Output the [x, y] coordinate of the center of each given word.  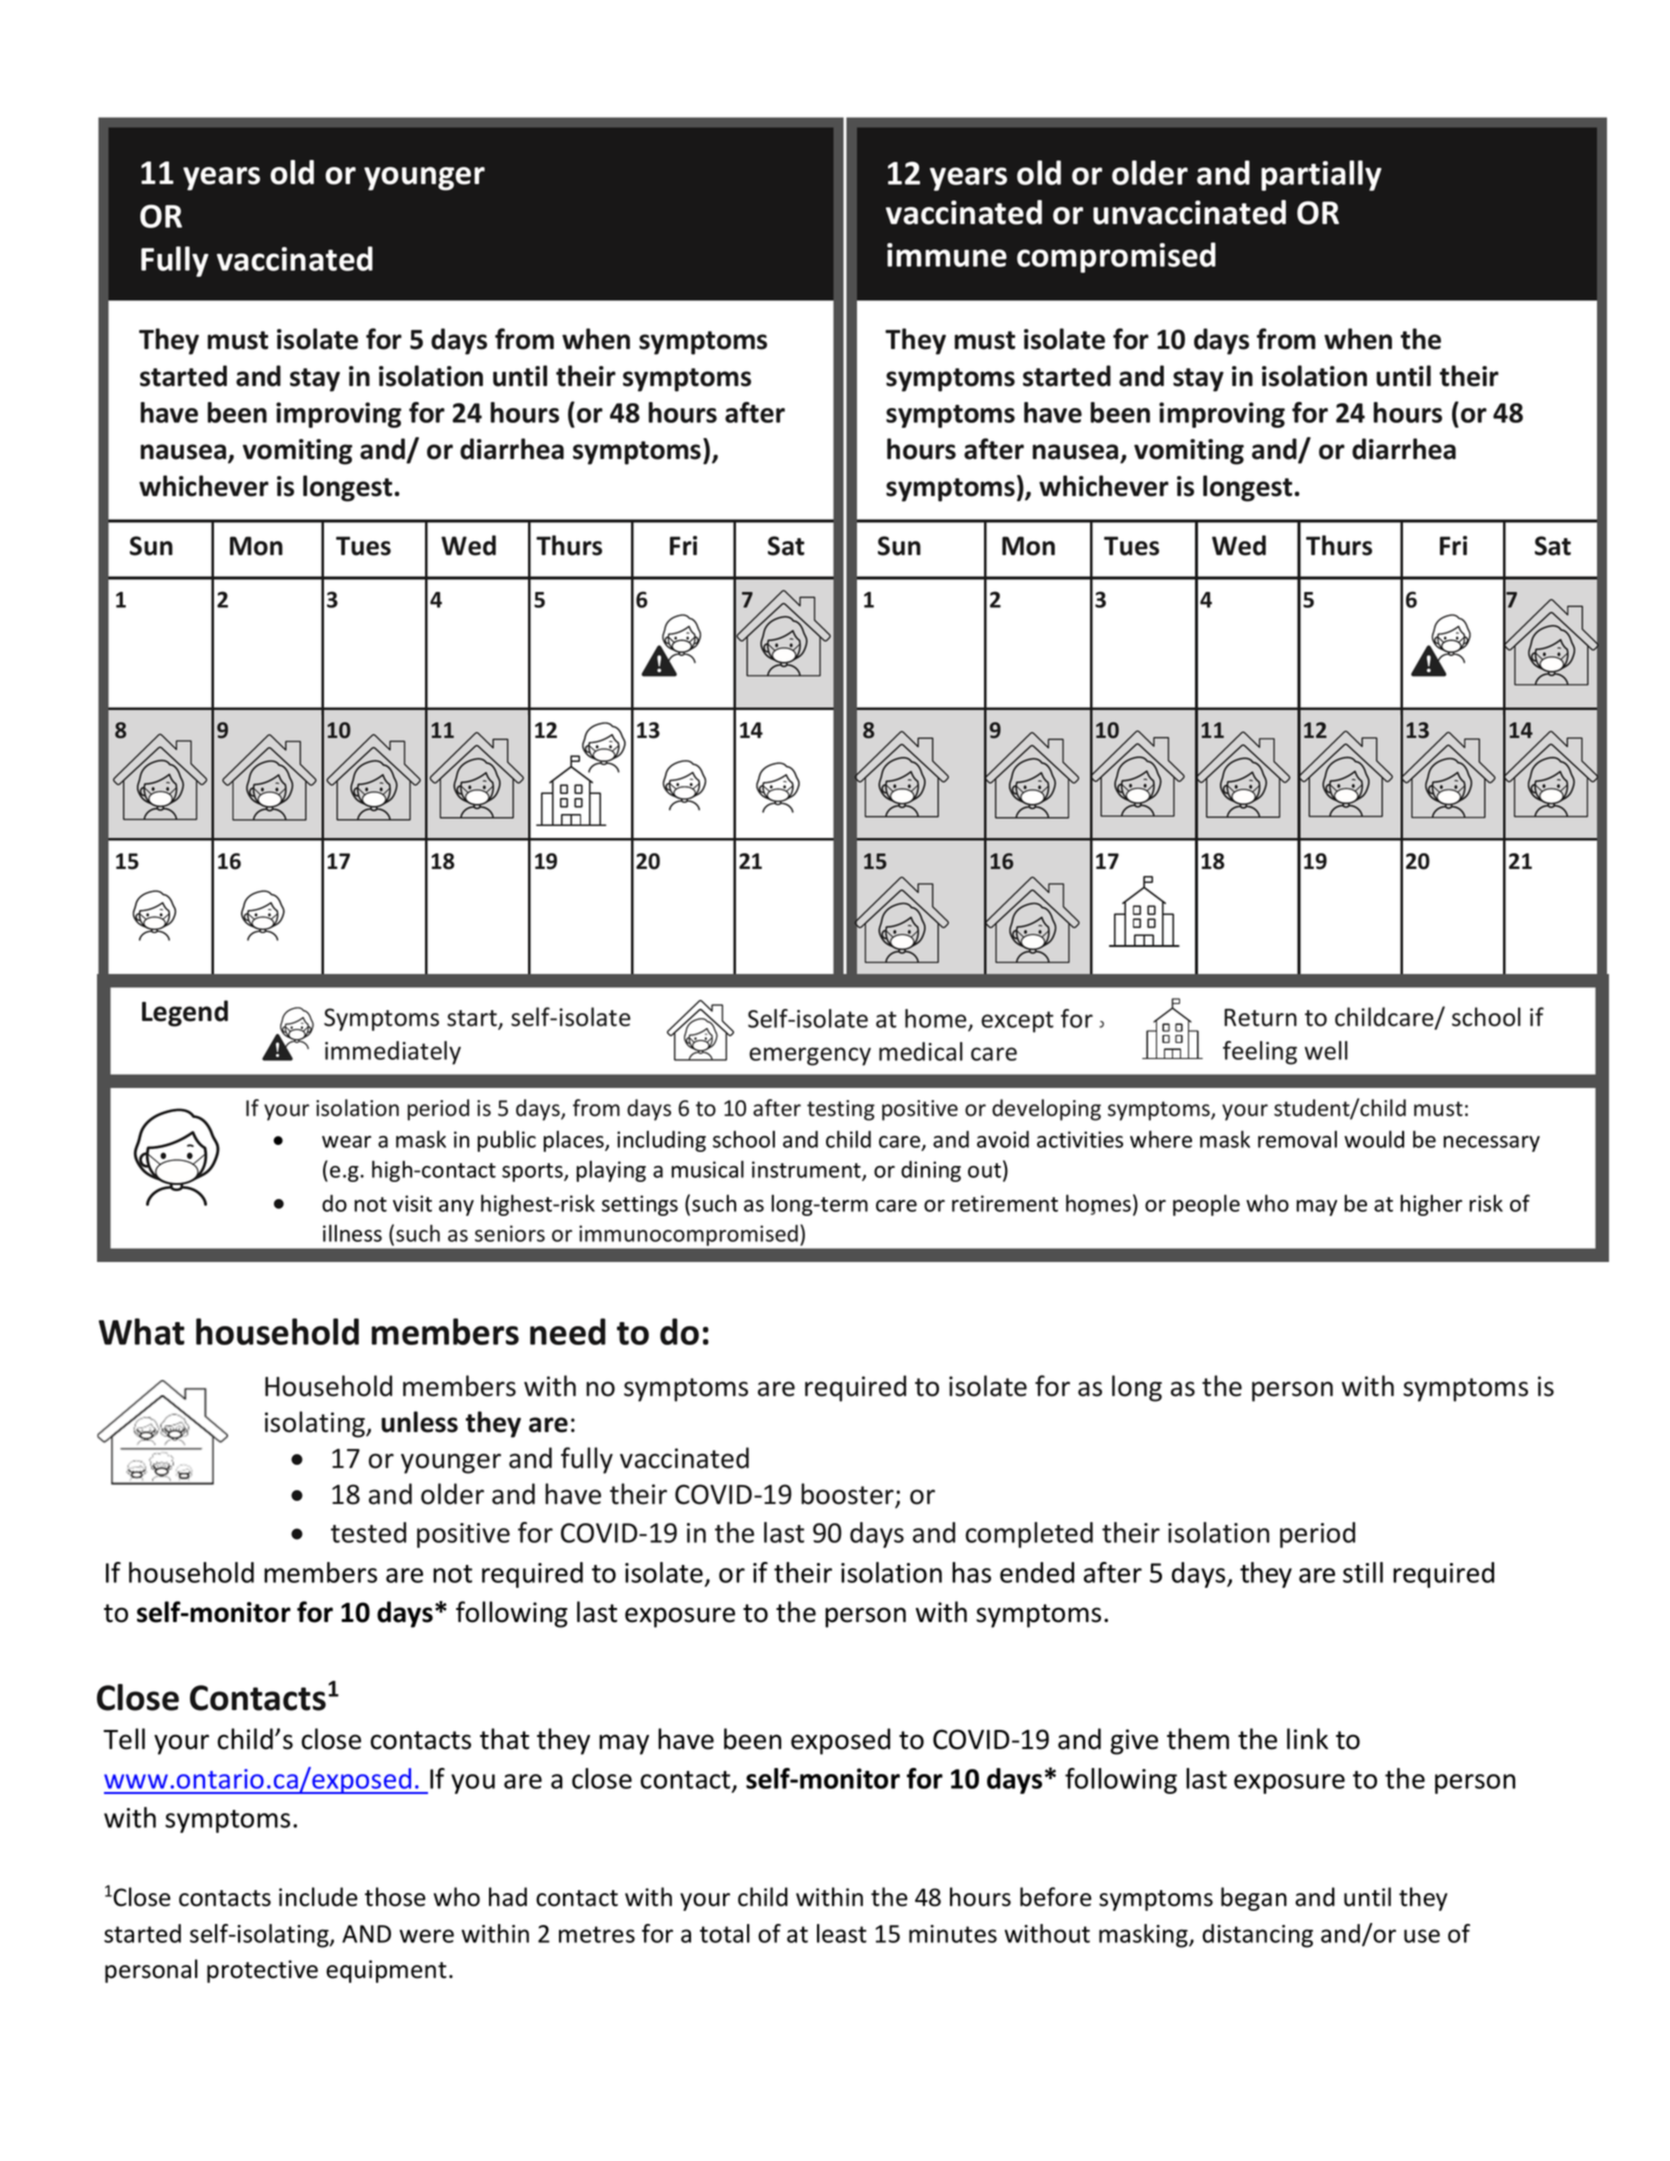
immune [947, 255]
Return [1260, 1017]
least [842, 1933]
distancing [1257, 1936]
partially [1321, 175]
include [318, 1897]
